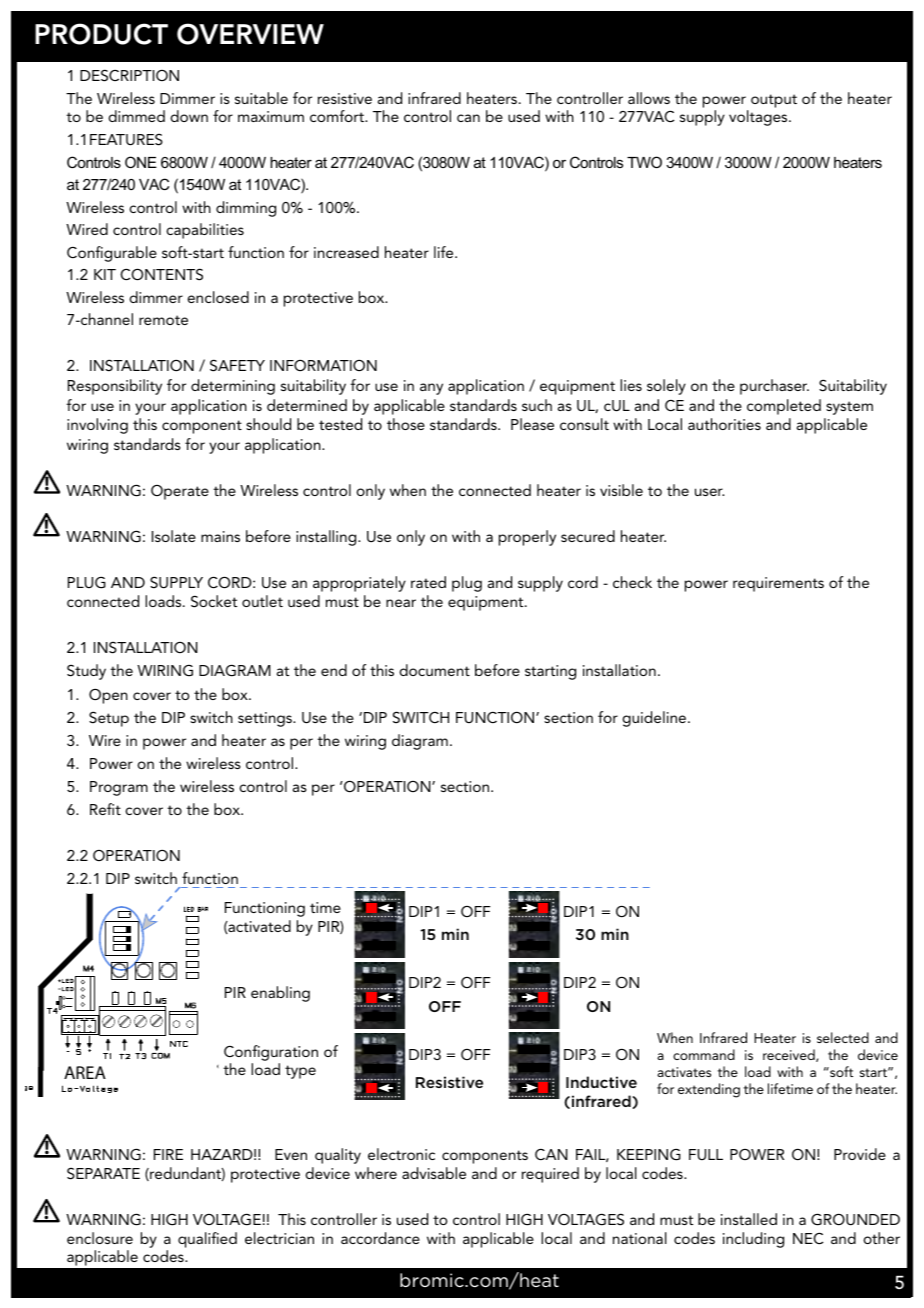 Image resolution: width=924 pixels, height=1308 pixels. What do you see at coordinates (280, 994) in the image?
I see `enabling` at bounding box center [280, 994].
